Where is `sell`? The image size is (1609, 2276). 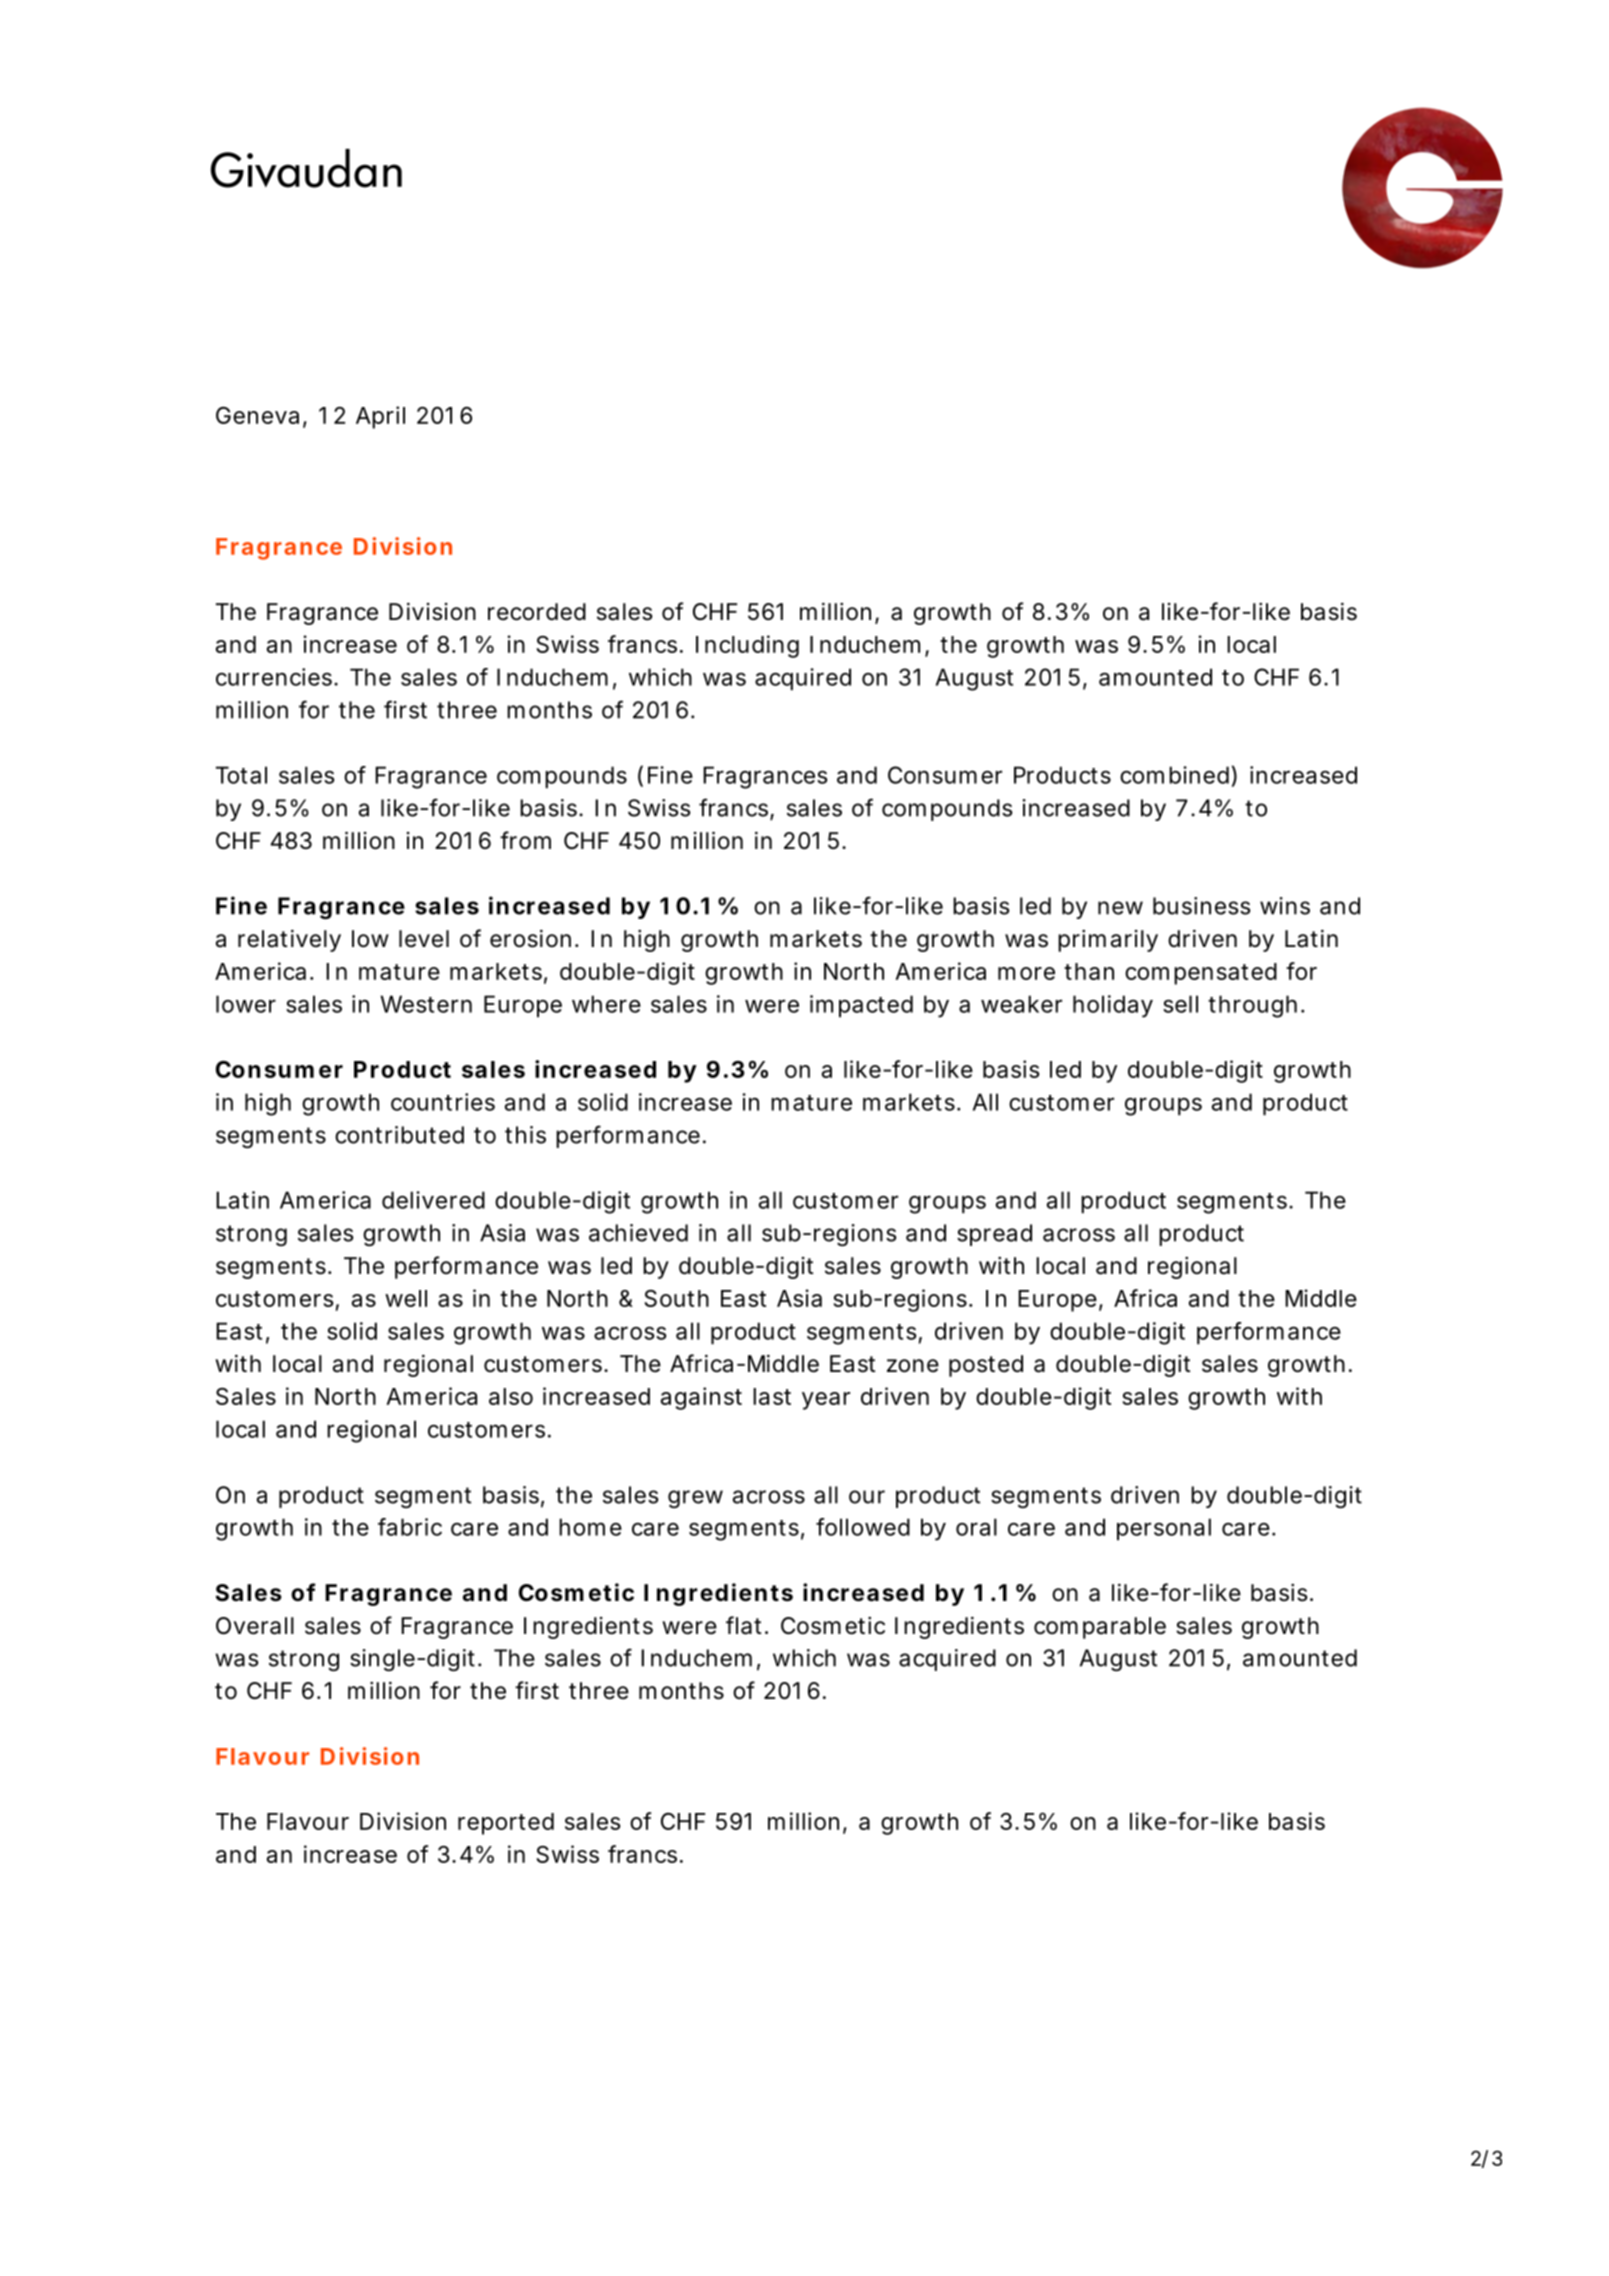
sell is located at coordinates (1180, 1004).
